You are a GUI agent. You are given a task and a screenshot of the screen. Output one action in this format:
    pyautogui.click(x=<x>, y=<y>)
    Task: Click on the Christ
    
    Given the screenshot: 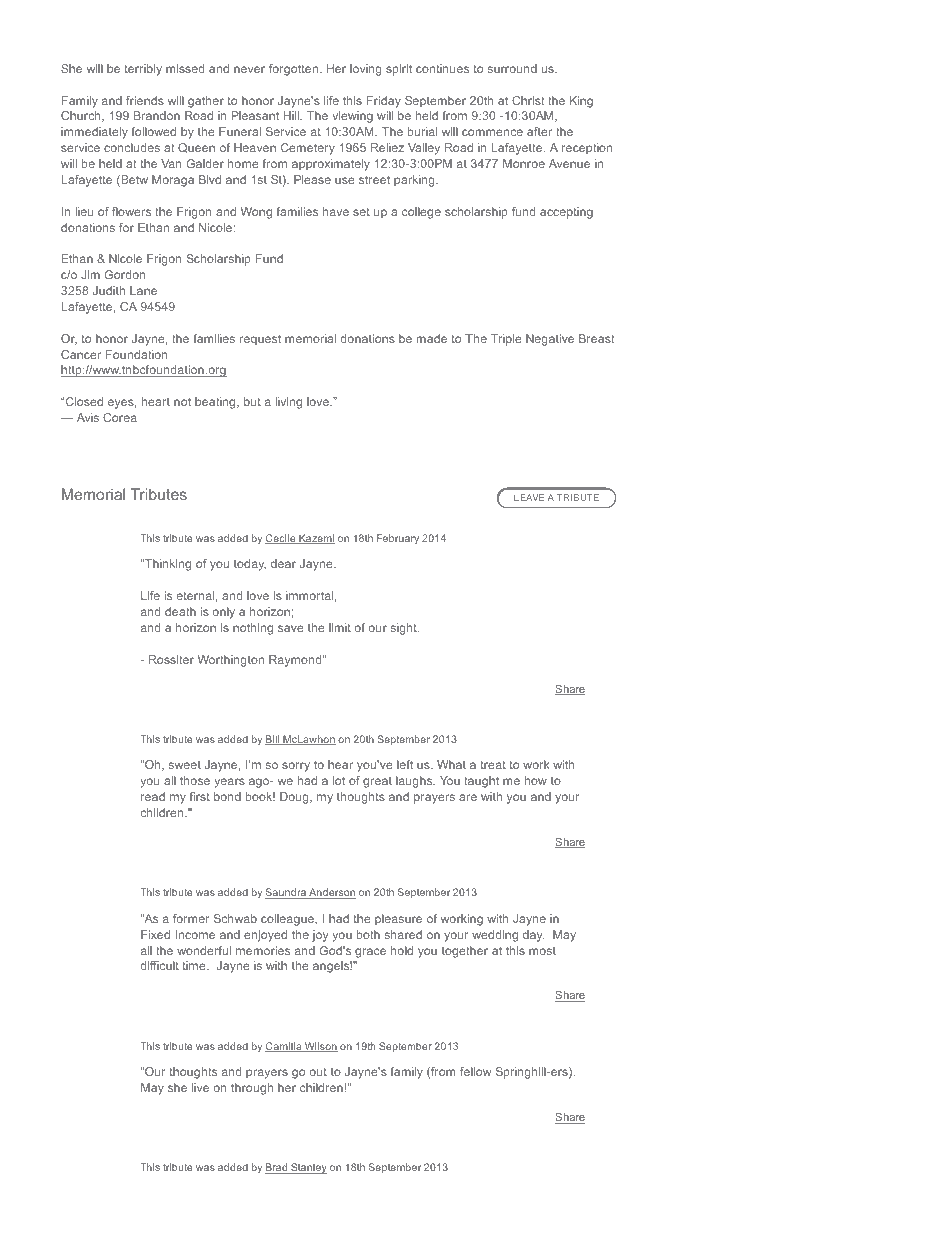 What is the action you would take?
    pyautogui.click(x=528, y=100)
